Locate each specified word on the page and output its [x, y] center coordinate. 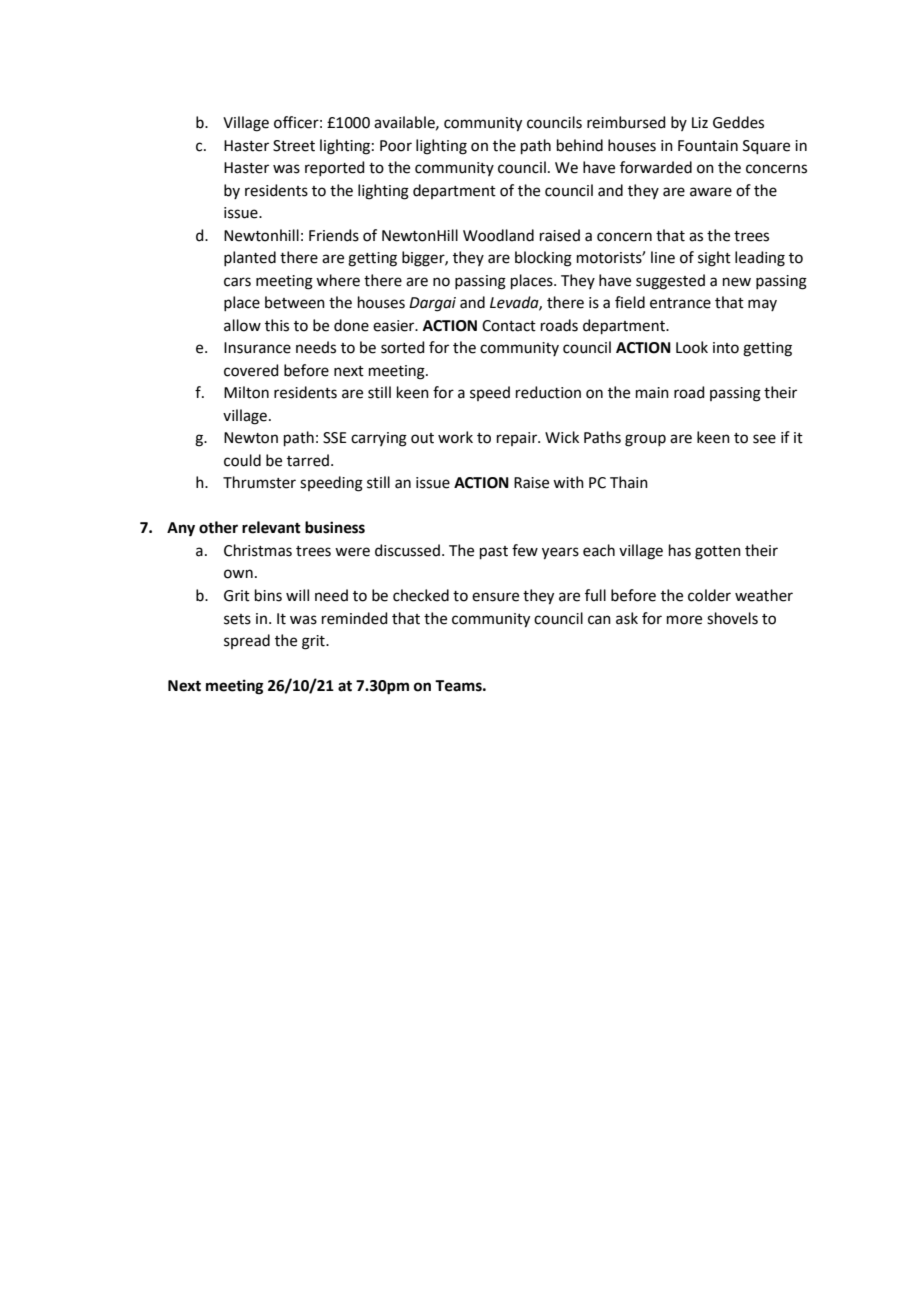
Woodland [498, 235]
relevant [271, 527]
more [684, 620]
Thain [629, 482]
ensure [495, 597]
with [568, 482]
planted [250, 258]
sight [714, 259]
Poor [396, 146]
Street [294, 146]
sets [237, 619]
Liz [700, 122]
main [652, 393]
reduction [548, 392]
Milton [246, 392]
